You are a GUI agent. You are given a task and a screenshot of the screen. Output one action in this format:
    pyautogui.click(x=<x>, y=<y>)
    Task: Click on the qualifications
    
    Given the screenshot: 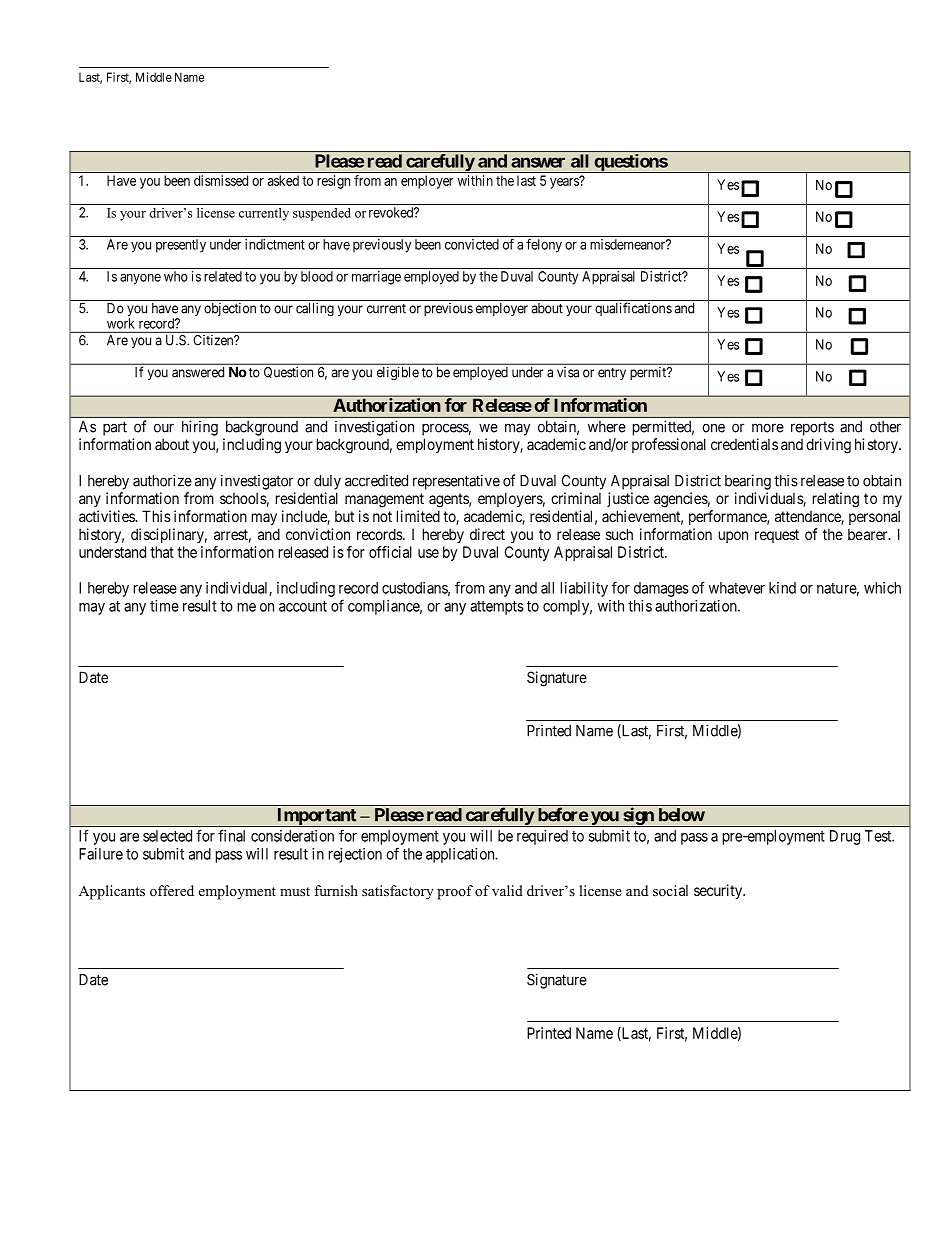 What is the action you would take?
    pyautogui.click(x=633, y=309)
